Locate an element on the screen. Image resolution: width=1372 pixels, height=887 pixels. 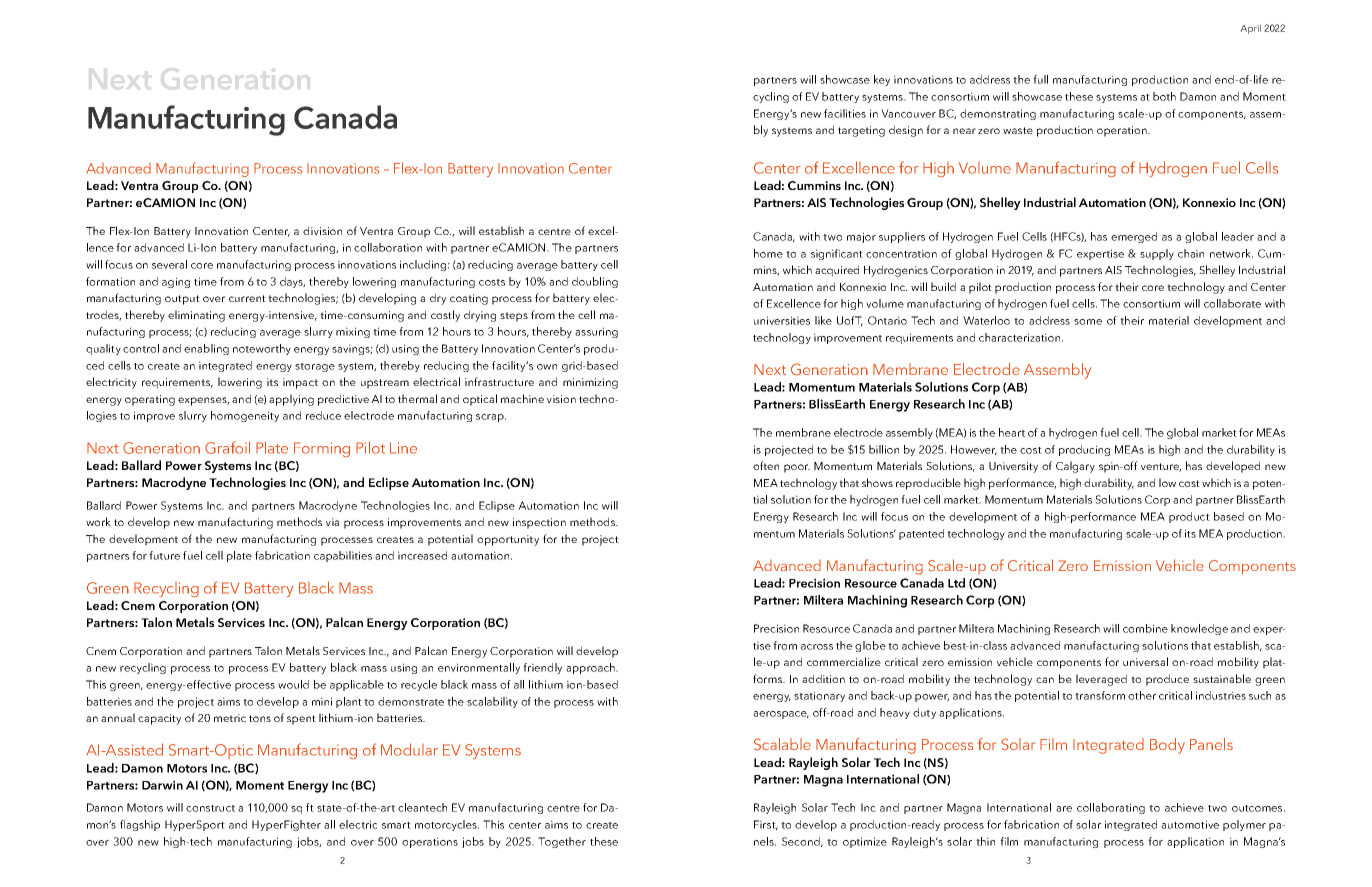
universities is located at coordinates (782, 320).
